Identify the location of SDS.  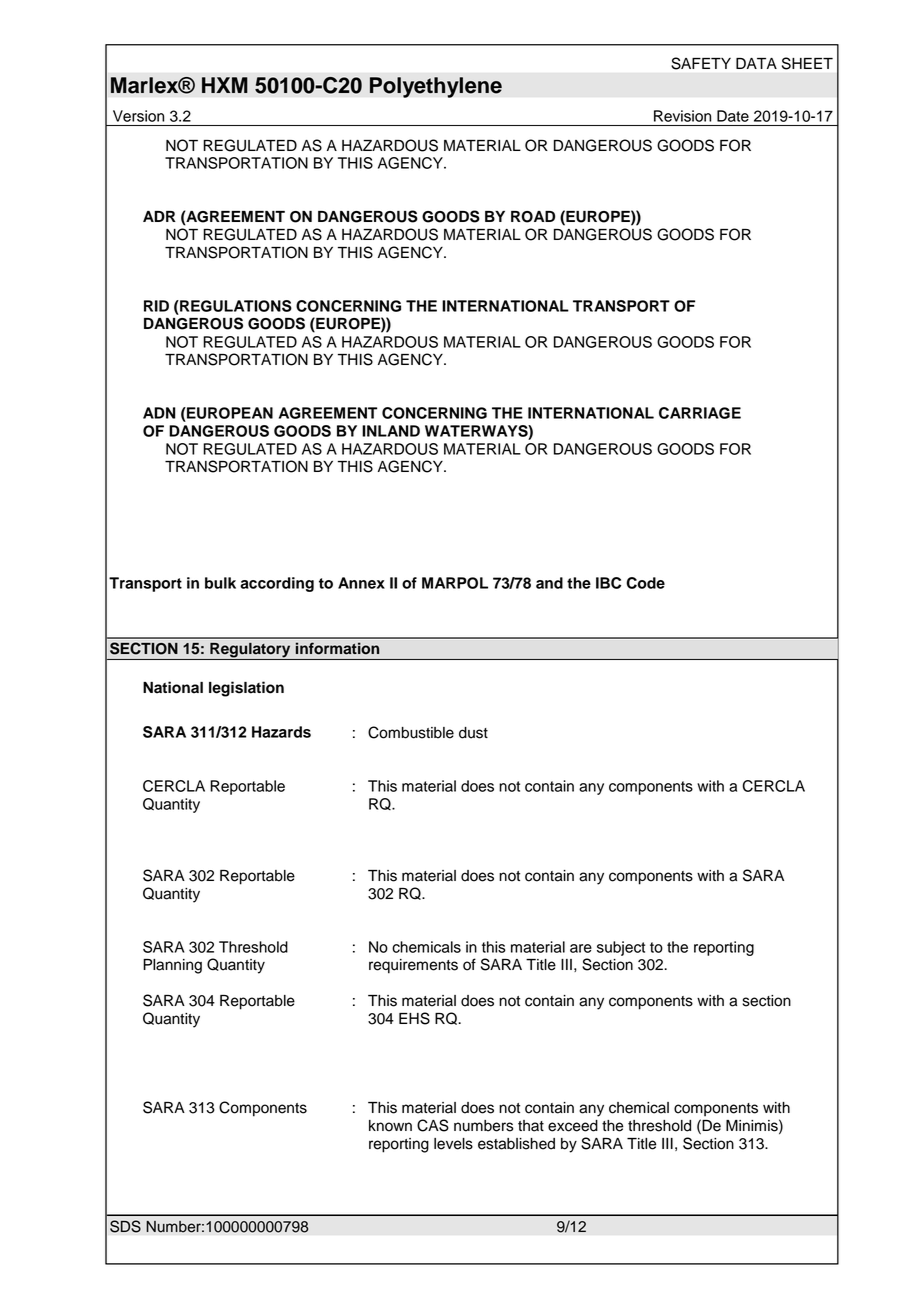
(125, 1226).
